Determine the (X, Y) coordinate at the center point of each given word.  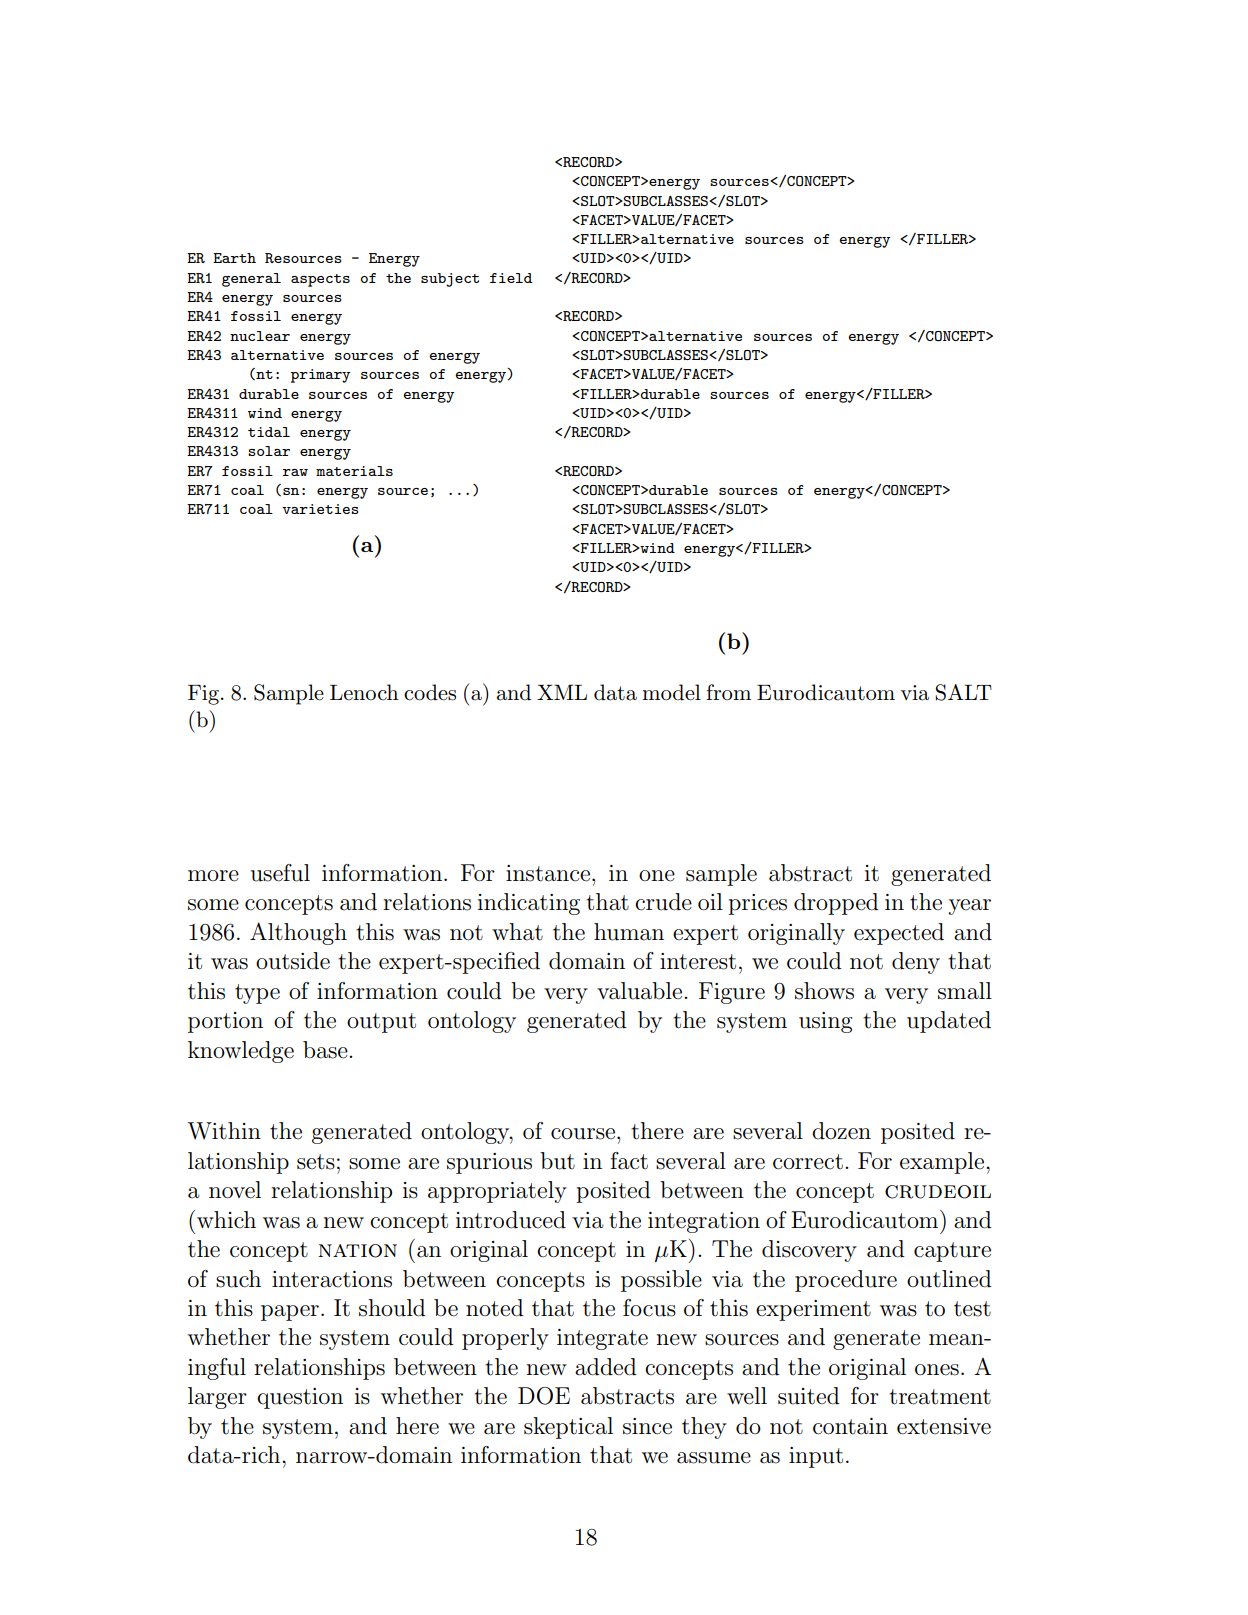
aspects (320, 280)
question (300, 1398)
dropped (836, 904)
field (511, 278)
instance (548, 873)
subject (450, 280)
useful (280, 873)
